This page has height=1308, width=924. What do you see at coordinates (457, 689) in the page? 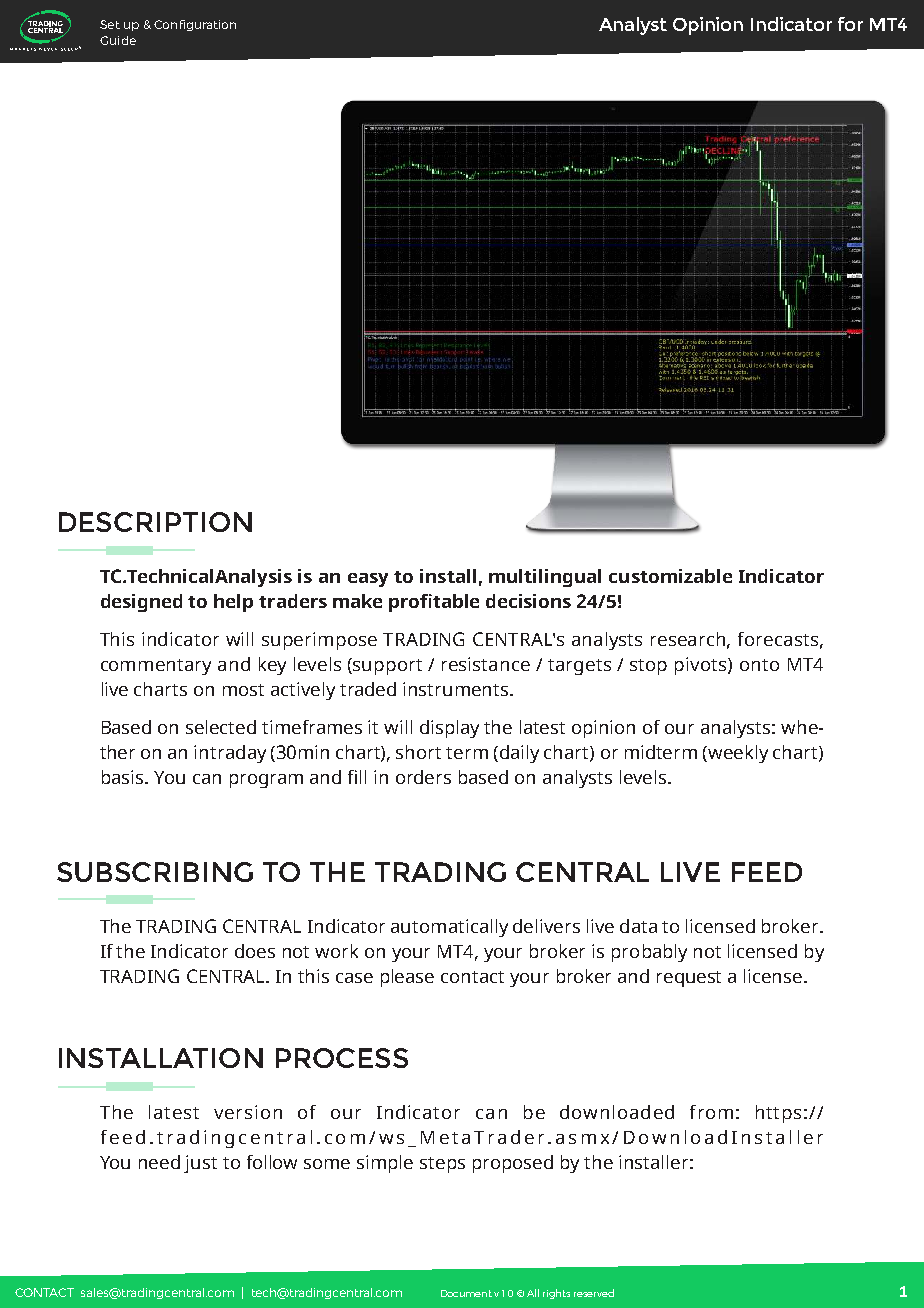
I see `instruments` at bounding box center [457, 689].
